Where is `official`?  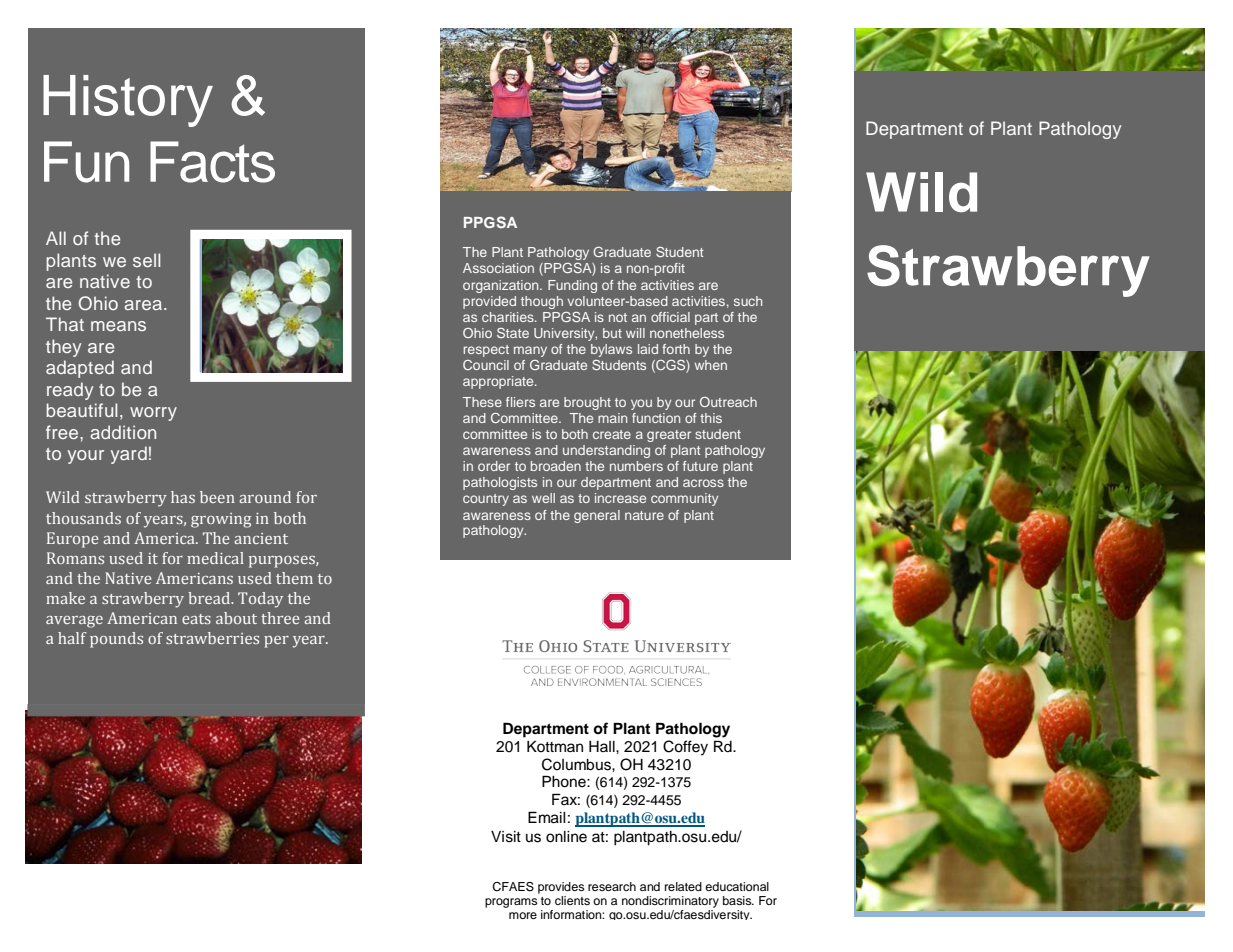
official is located at coordinates (670, 317).
